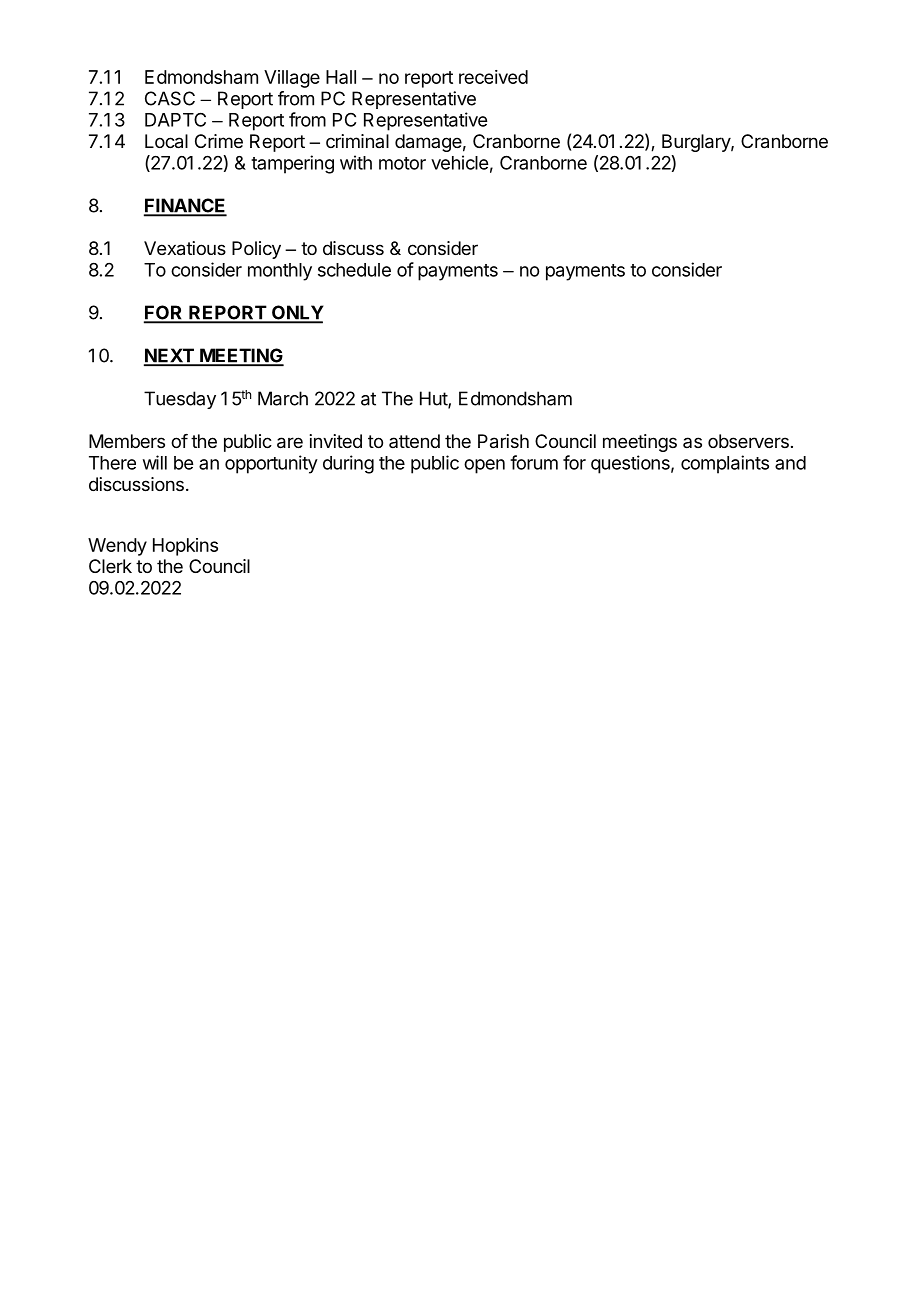 This screenshot has height=1308, width=924. I want to click on observers, so click(748, 441).
